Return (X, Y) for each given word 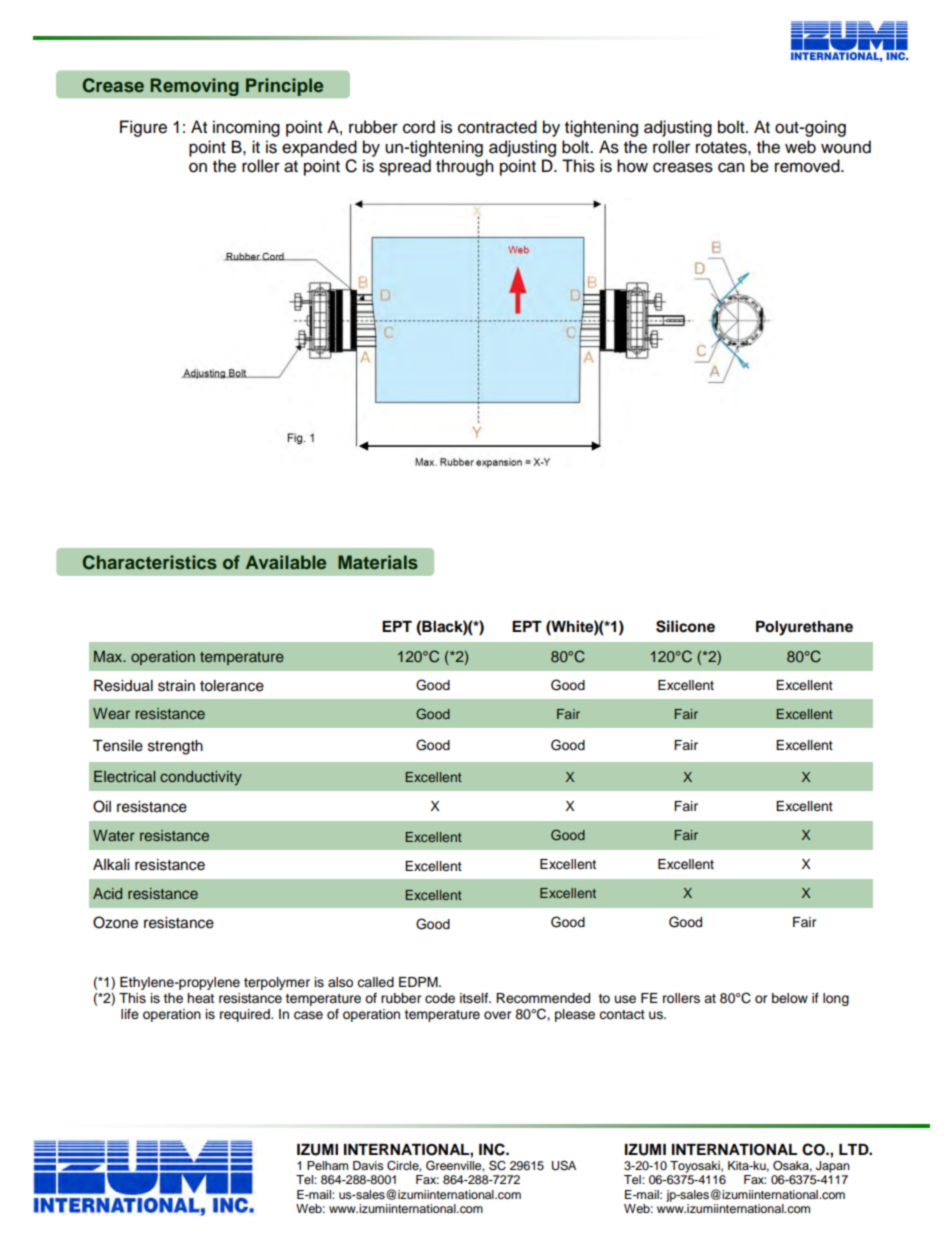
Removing (194, 87)
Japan (833, 1167)
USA (564, 1166)
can (731, 167)
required (246, 1015)
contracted (497, 127)
